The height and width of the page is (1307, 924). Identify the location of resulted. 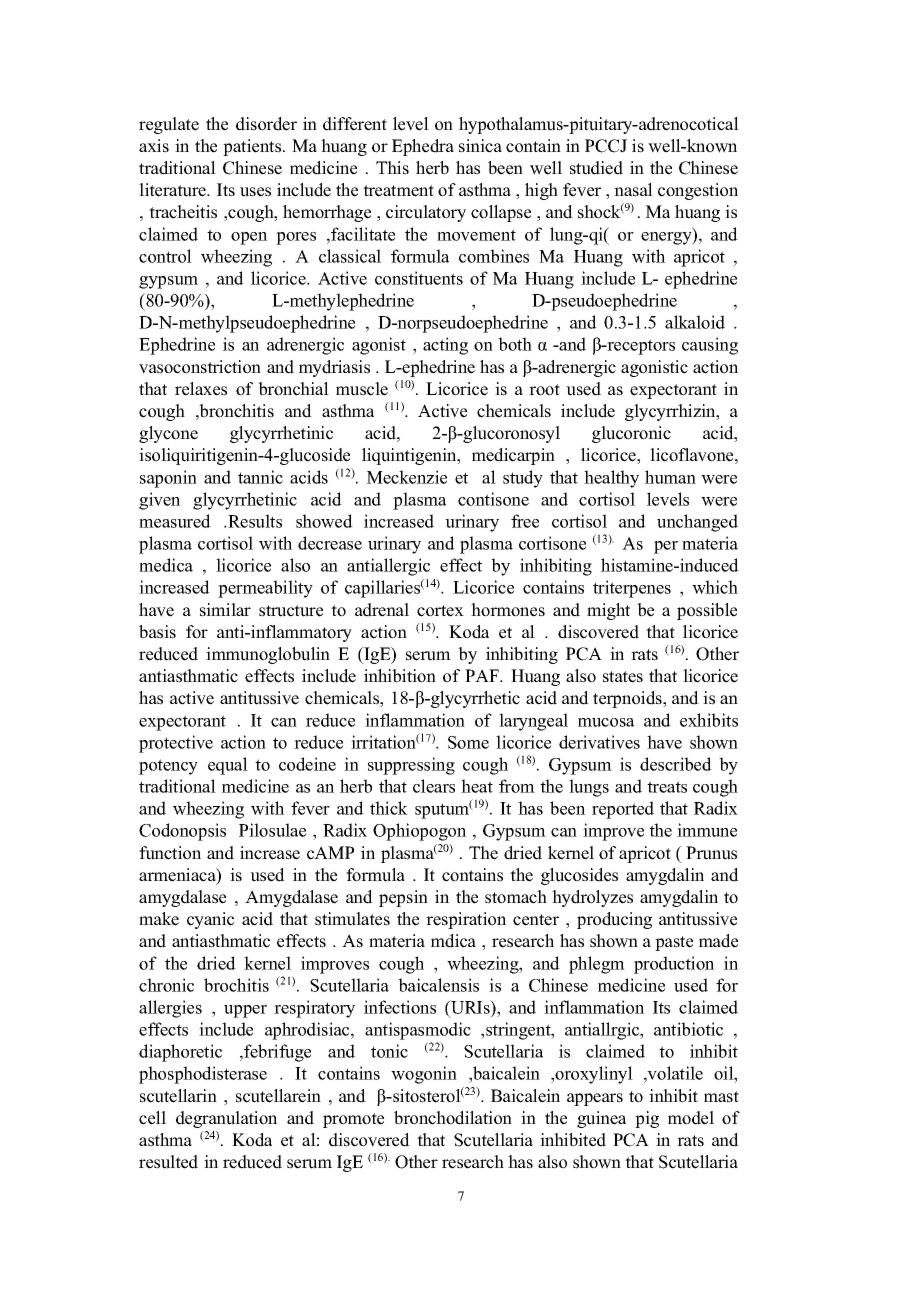
(168, 1162).
